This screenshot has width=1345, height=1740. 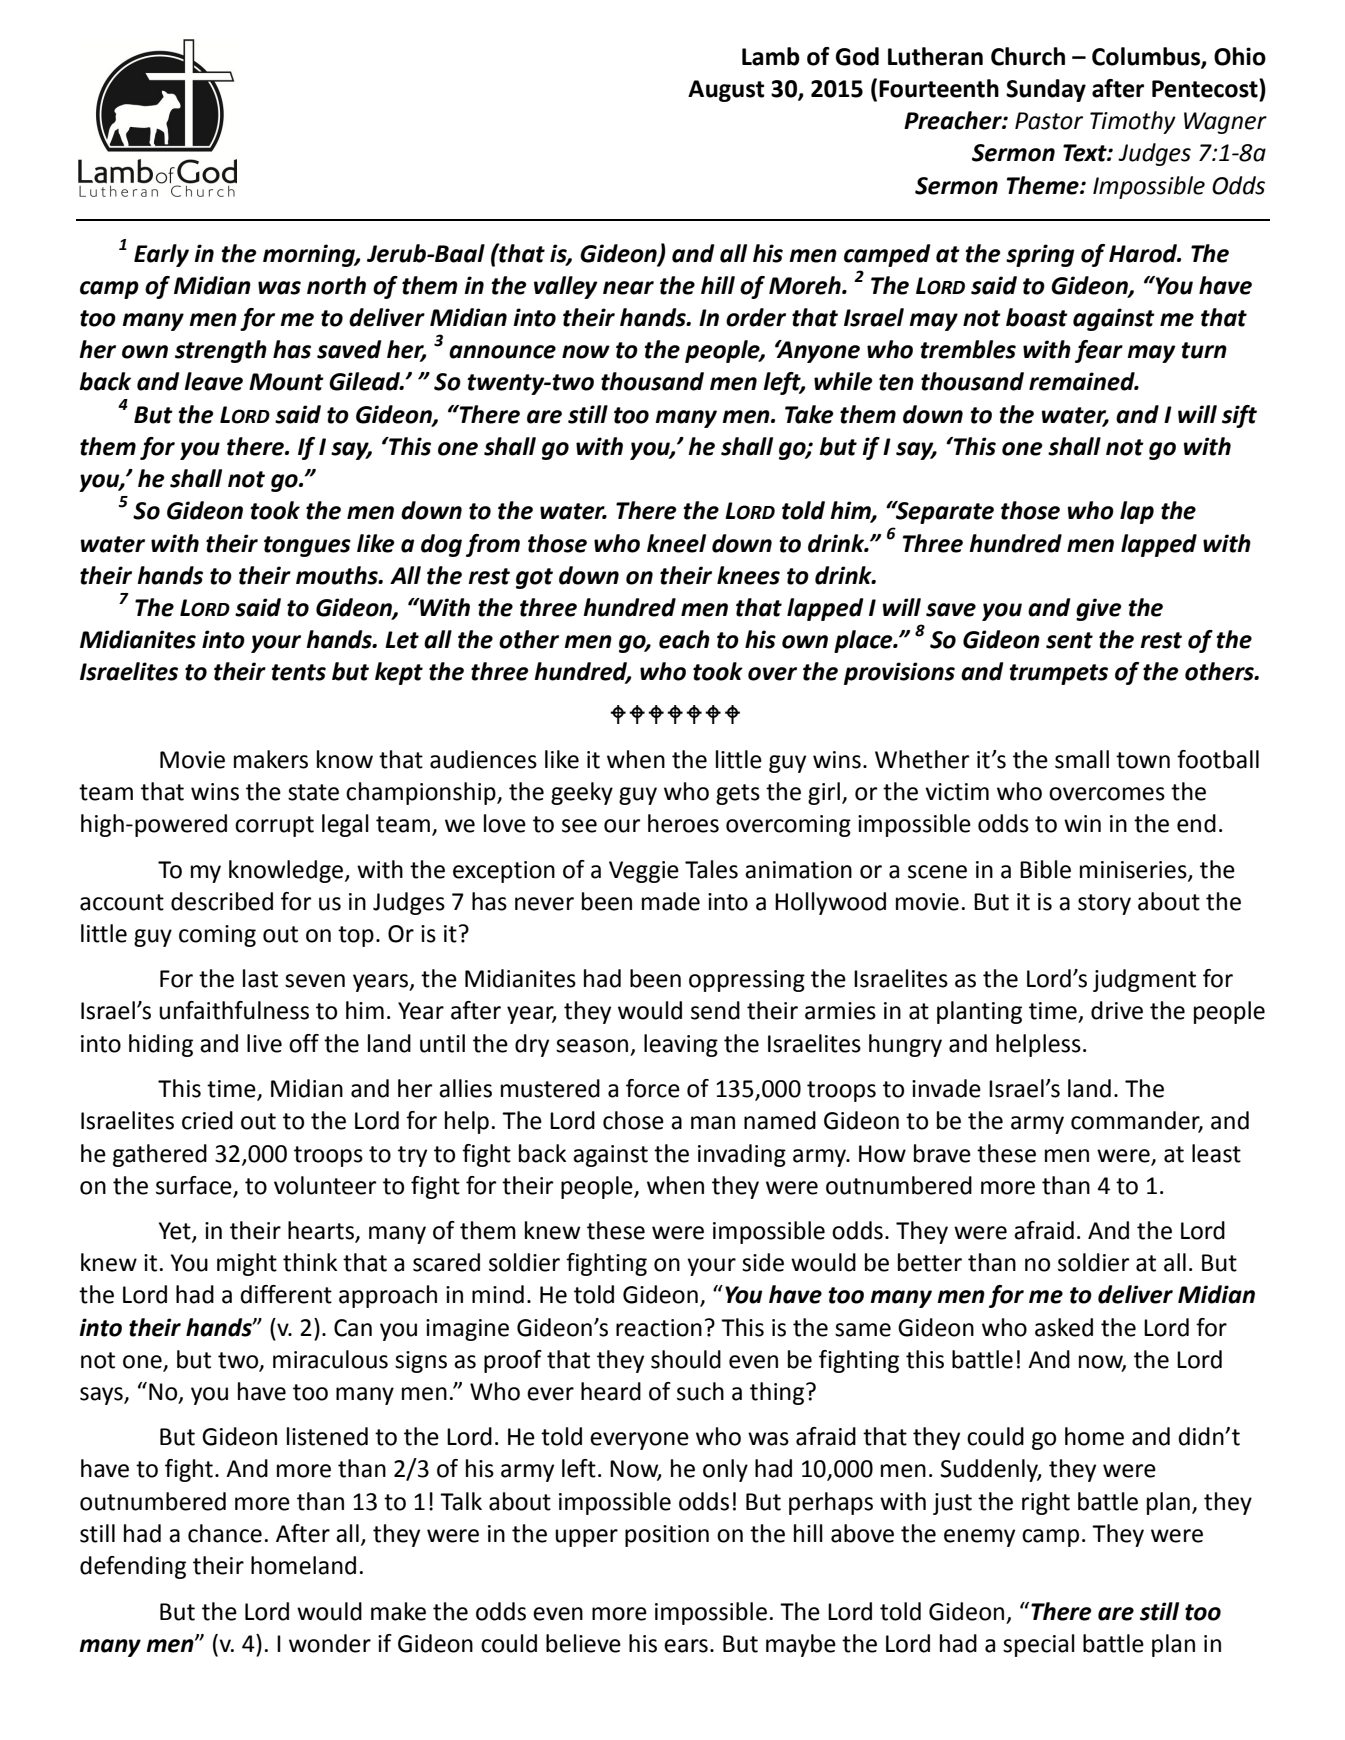 What do you see at coordinates (161, 255) in the screenshot?
I see `Early` at bounding box center [161, 255].
